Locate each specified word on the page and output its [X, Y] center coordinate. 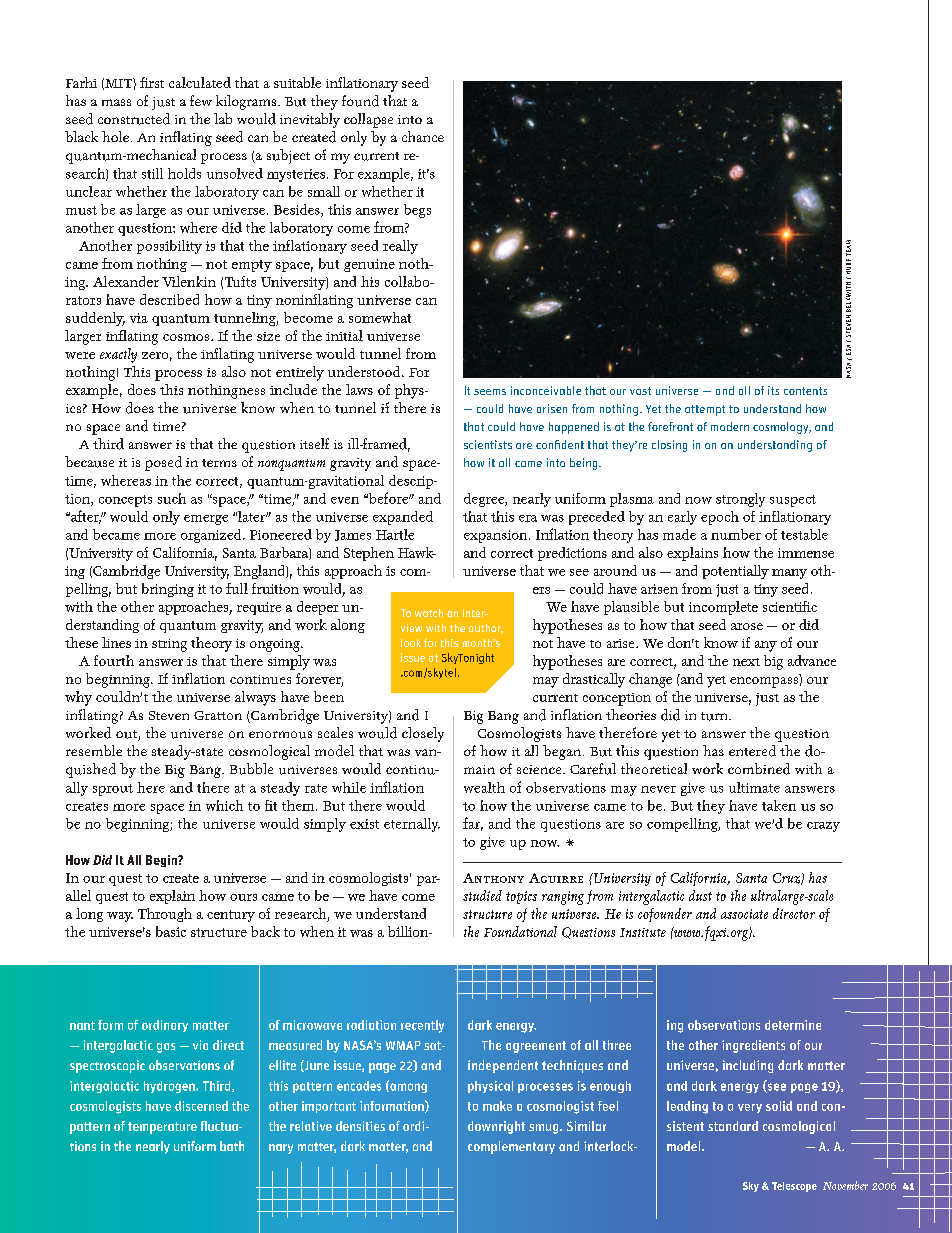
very [750, 1108]
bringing [168, 590]
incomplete [723, 608]
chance [423, 136]
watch [429, 613]
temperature [162, 1128]
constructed [134, 119]
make [497, 1106]
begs [417, 211]
